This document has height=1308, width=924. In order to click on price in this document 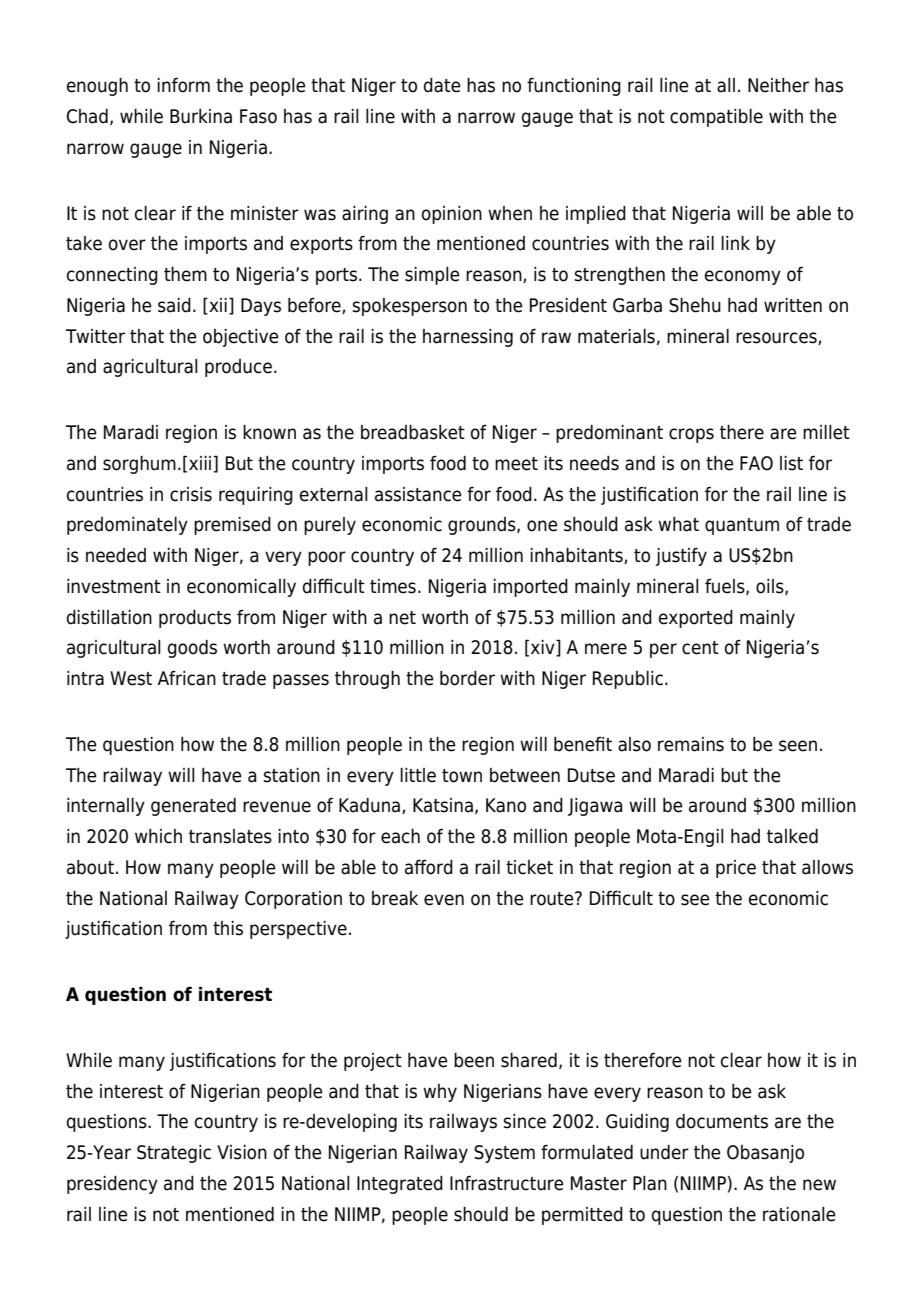, I will do `click(736, 869)`.
